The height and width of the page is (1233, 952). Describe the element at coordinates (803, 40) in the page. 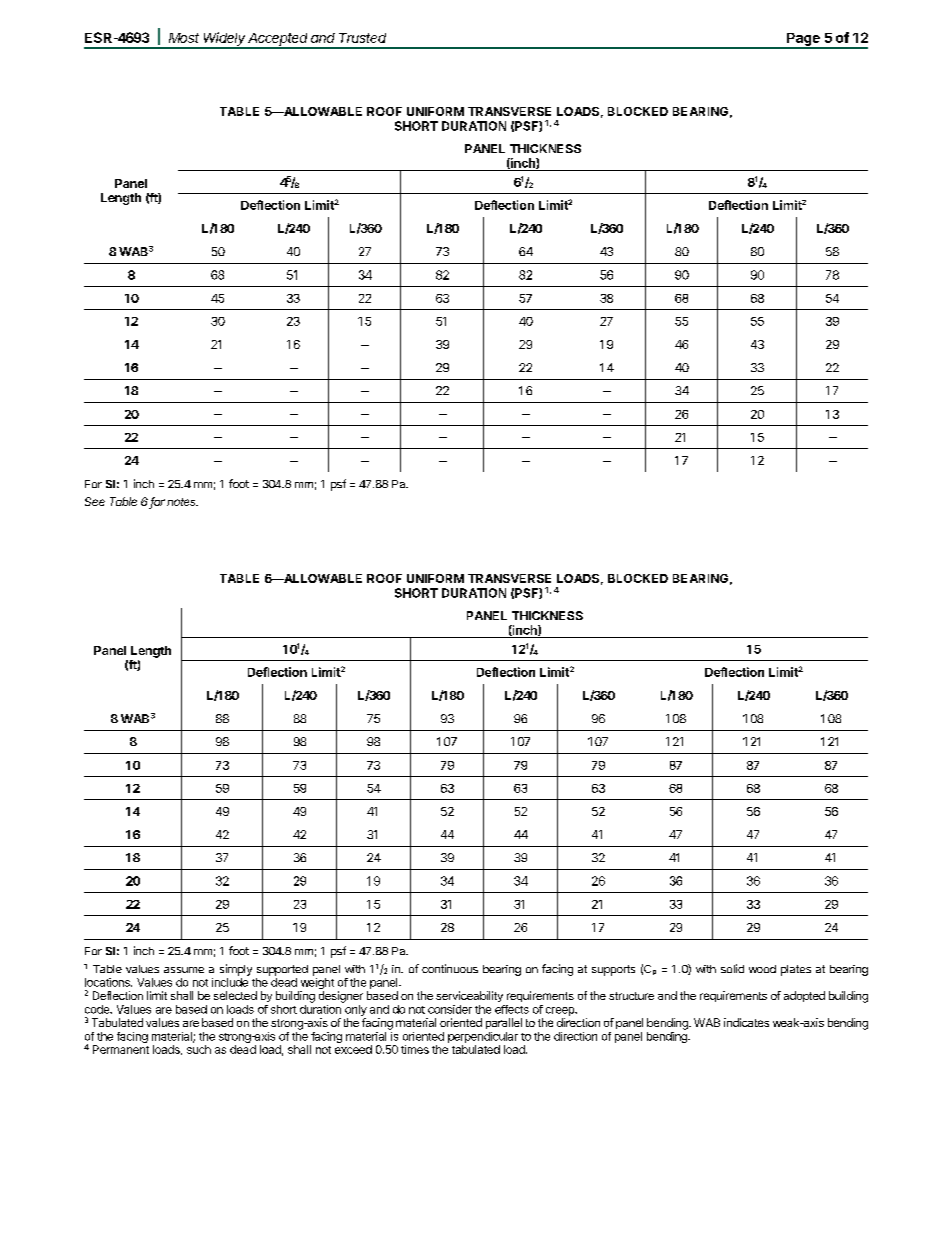

I see `Page` at that location.
